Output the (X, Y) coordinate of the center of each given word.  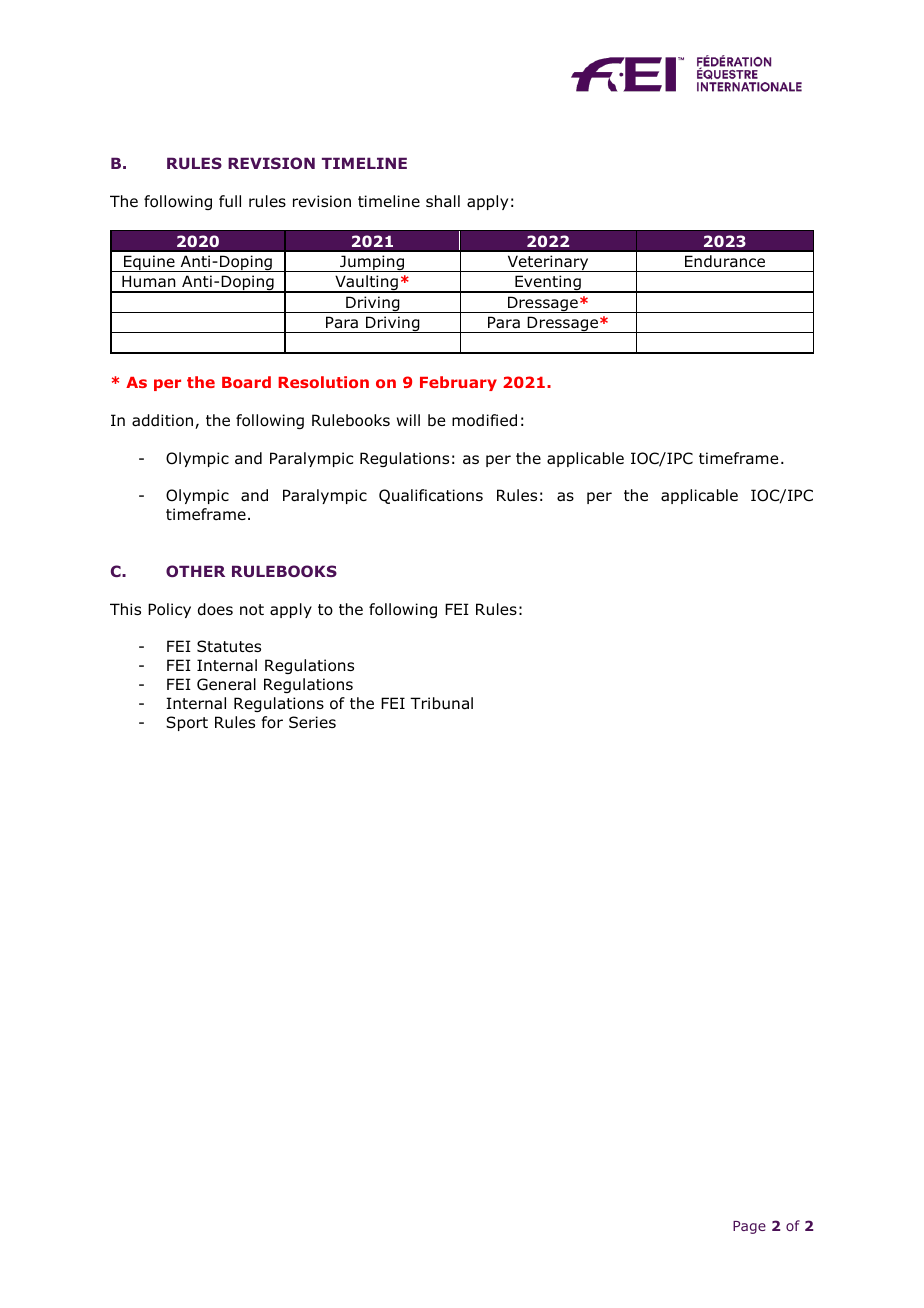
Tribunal (441, 703)
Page (749, 1227)
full (230, 201)
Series (312, 722)
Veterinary (548, 263)
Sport (187, 723)
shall (443, 201)
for (272, 722)
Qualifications (431, 496)
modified (484, 420)
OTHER (195, 571)
